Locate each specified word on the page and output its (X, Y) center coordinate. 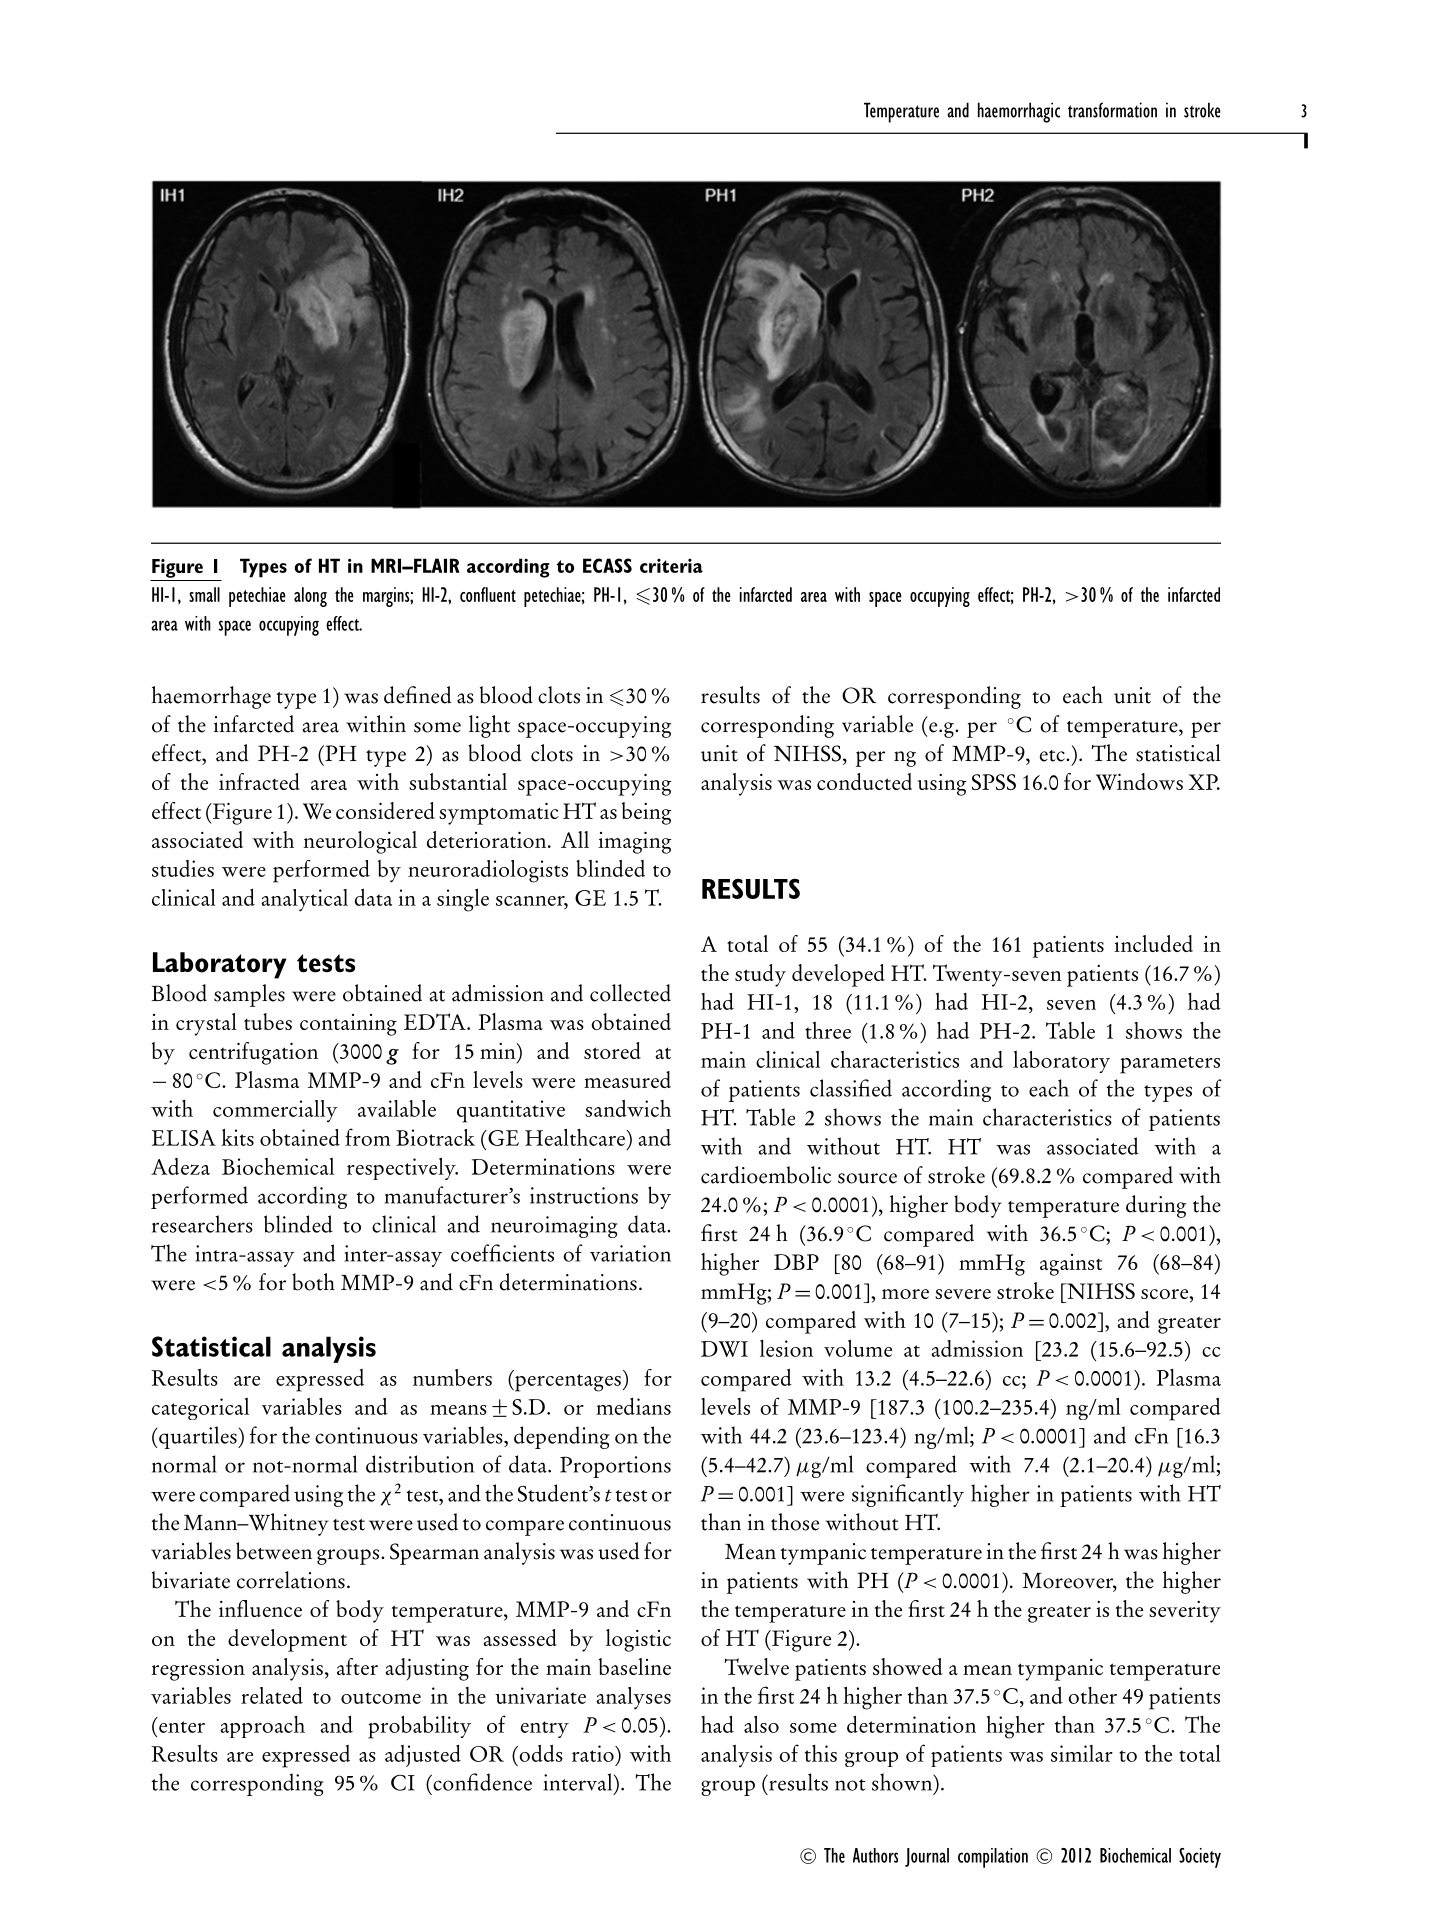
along (310, 597)
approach (262, 1727)
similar (1082, 1753)
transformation (1112, 110)
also (761, 1724)
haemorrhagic (1019, 112)
